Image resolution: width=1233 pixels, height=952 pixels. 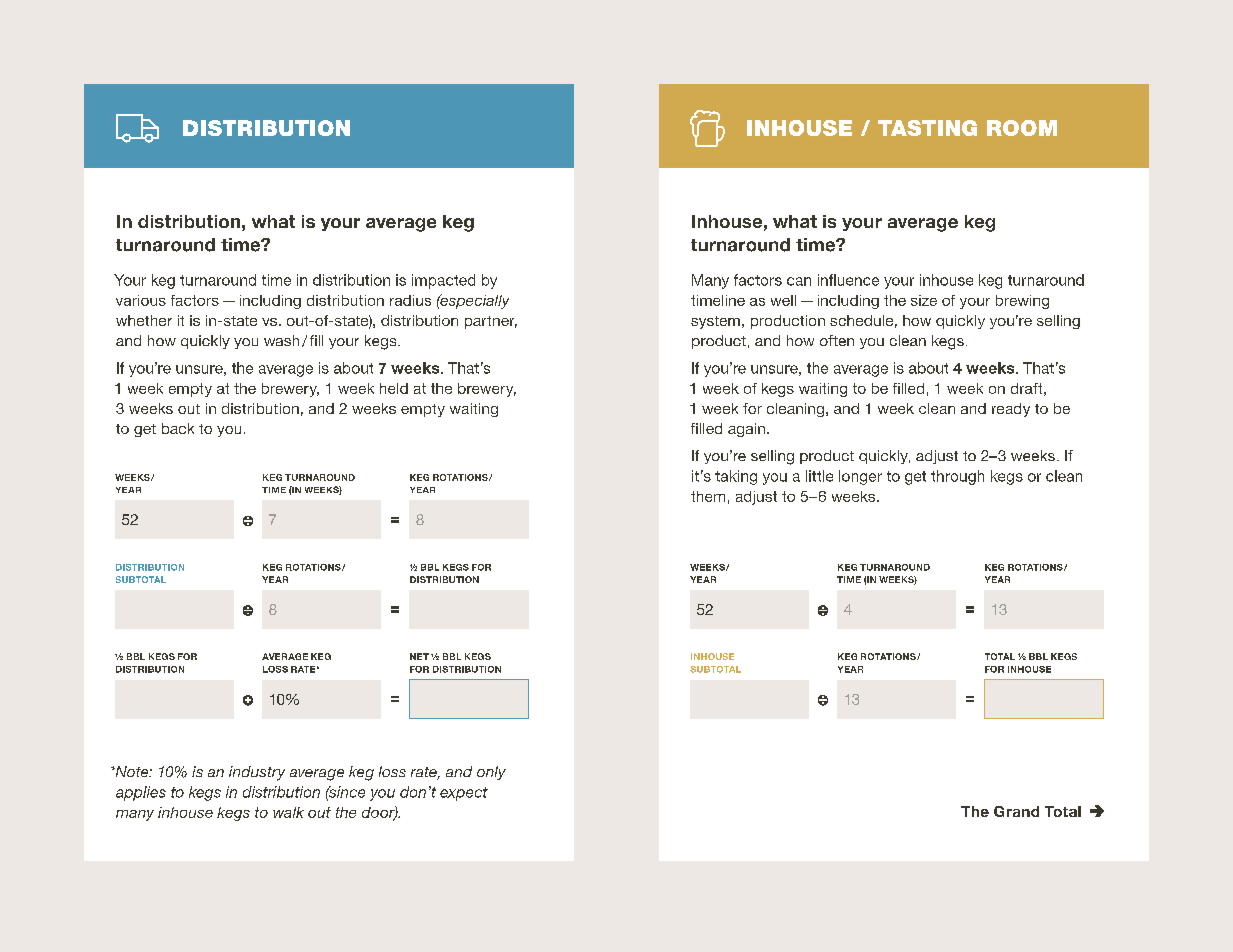 I want to click on often, so click(x=837, y=340).
